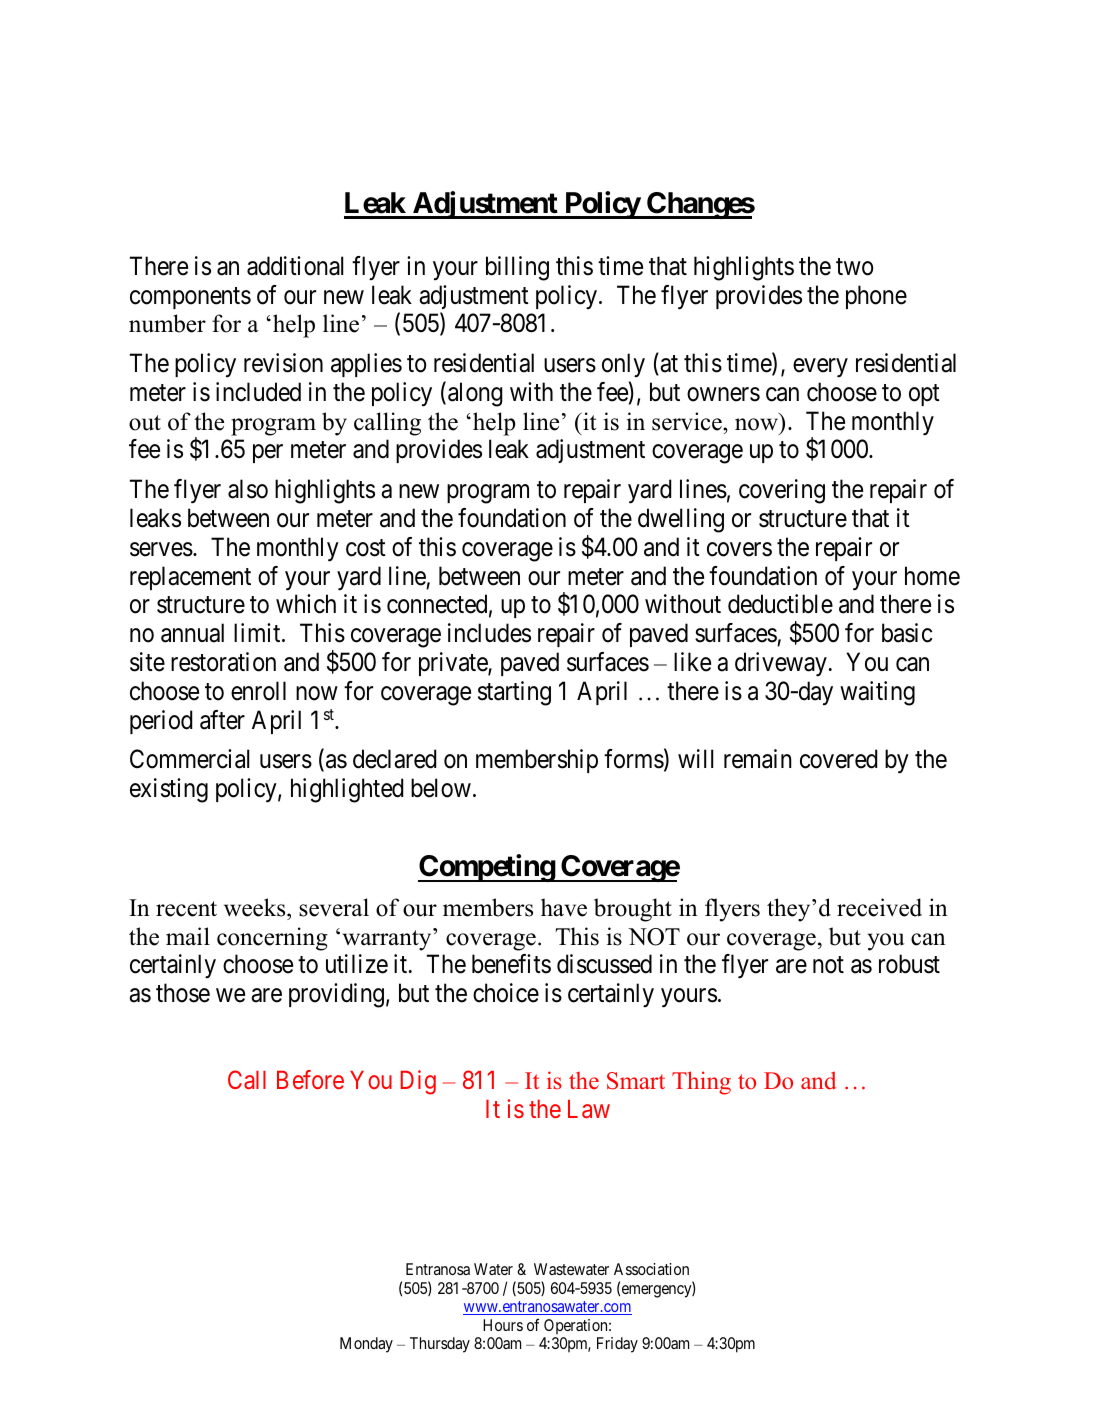 This image has height=1418, width=1095. Describe the element at coordinates (295, 266) in the image. I see `additional` at that location.
